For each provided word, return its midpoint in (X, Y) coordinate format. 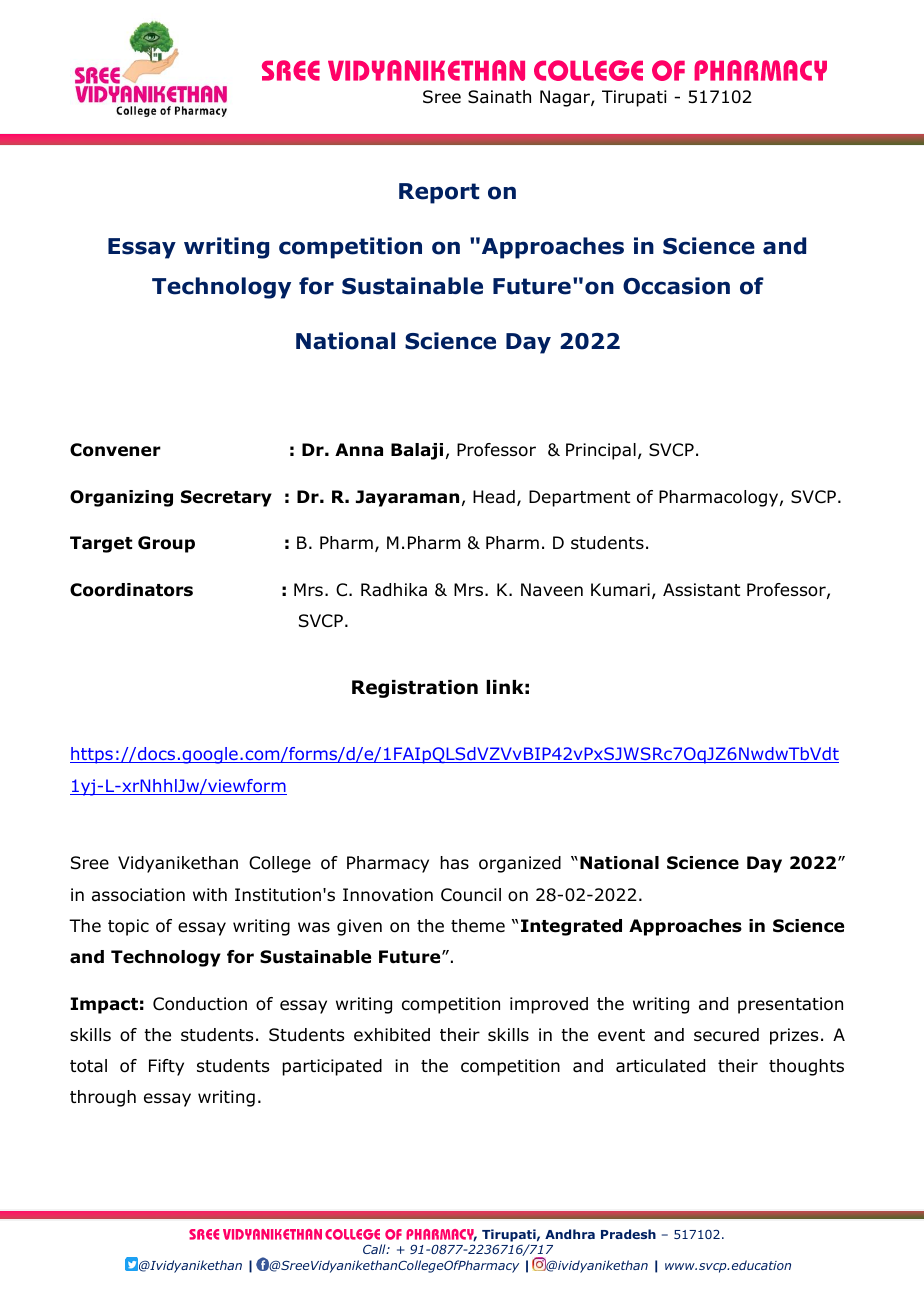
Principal (601, 451)
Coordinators (131, 590)
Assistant (701, 590)
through (103, 1098)
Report (439, 193)
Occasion (676, 286)
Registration (415, 689)
